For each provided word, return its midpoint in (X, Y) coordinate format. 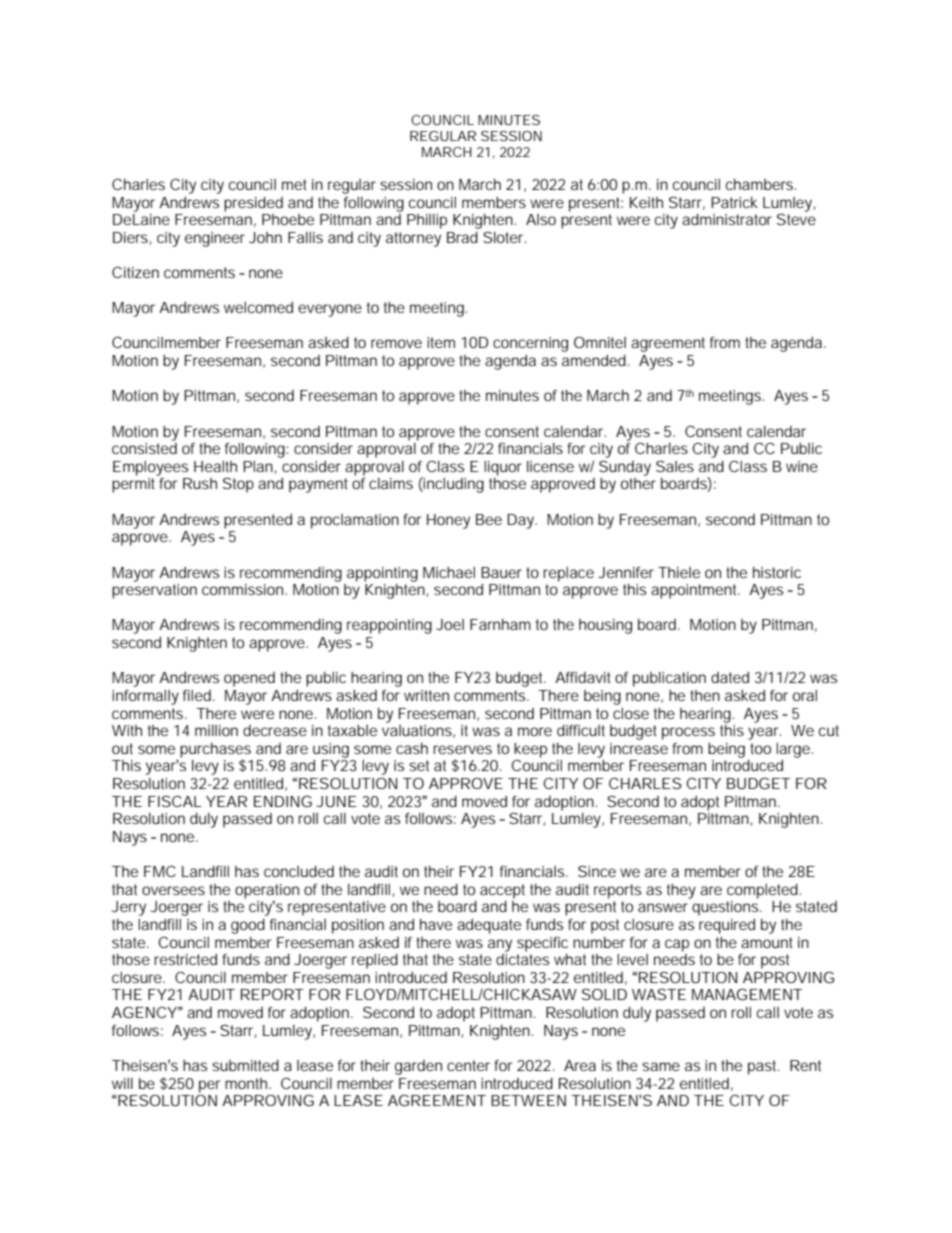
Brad (462, 237)
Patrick (734, 202)
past (763, 1067)
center (468, 1065)
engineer (215, 239)
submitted (245, 1065)
